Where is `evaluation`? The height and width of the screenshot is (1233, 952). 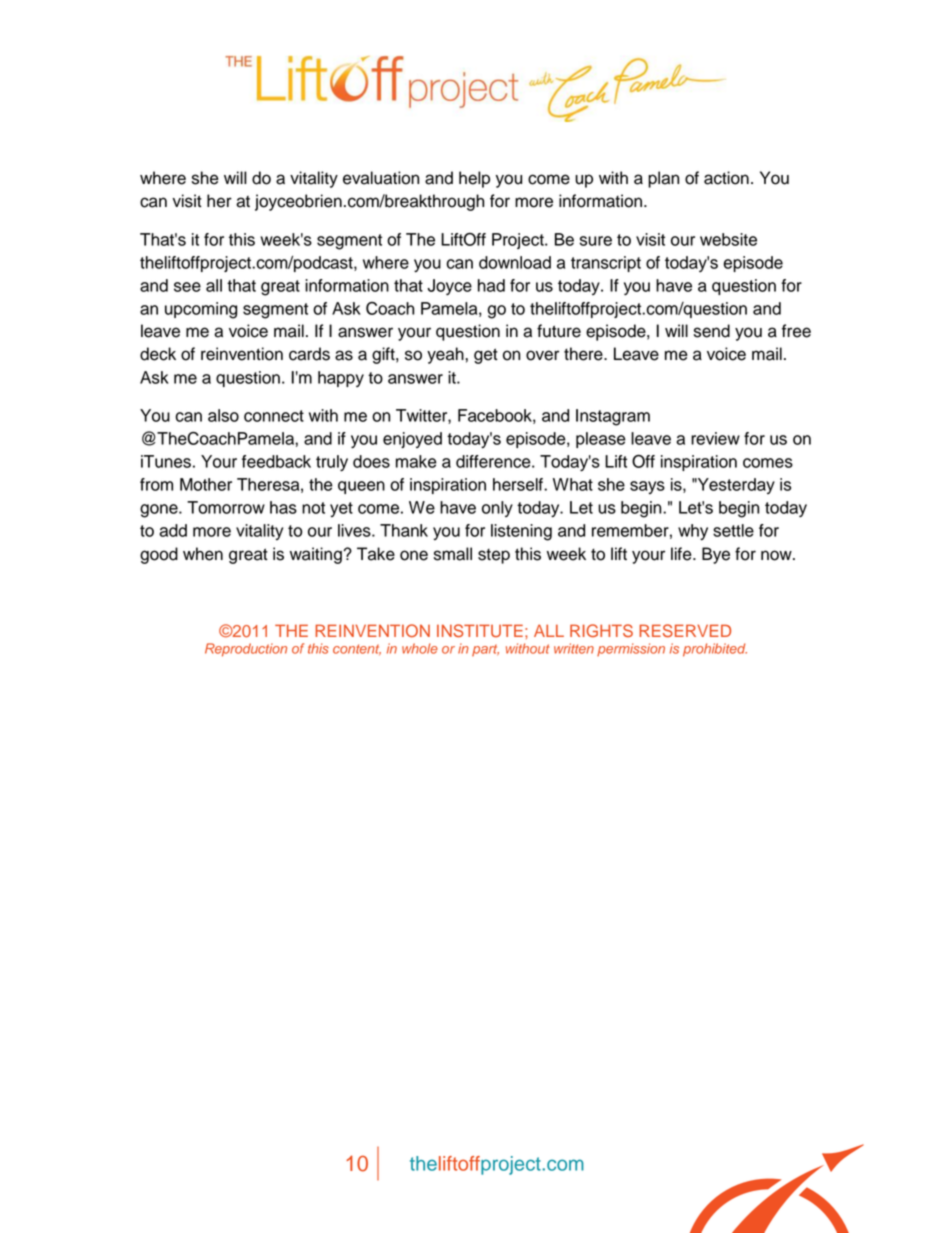
evaluation is located at coordinates (381, 178).
